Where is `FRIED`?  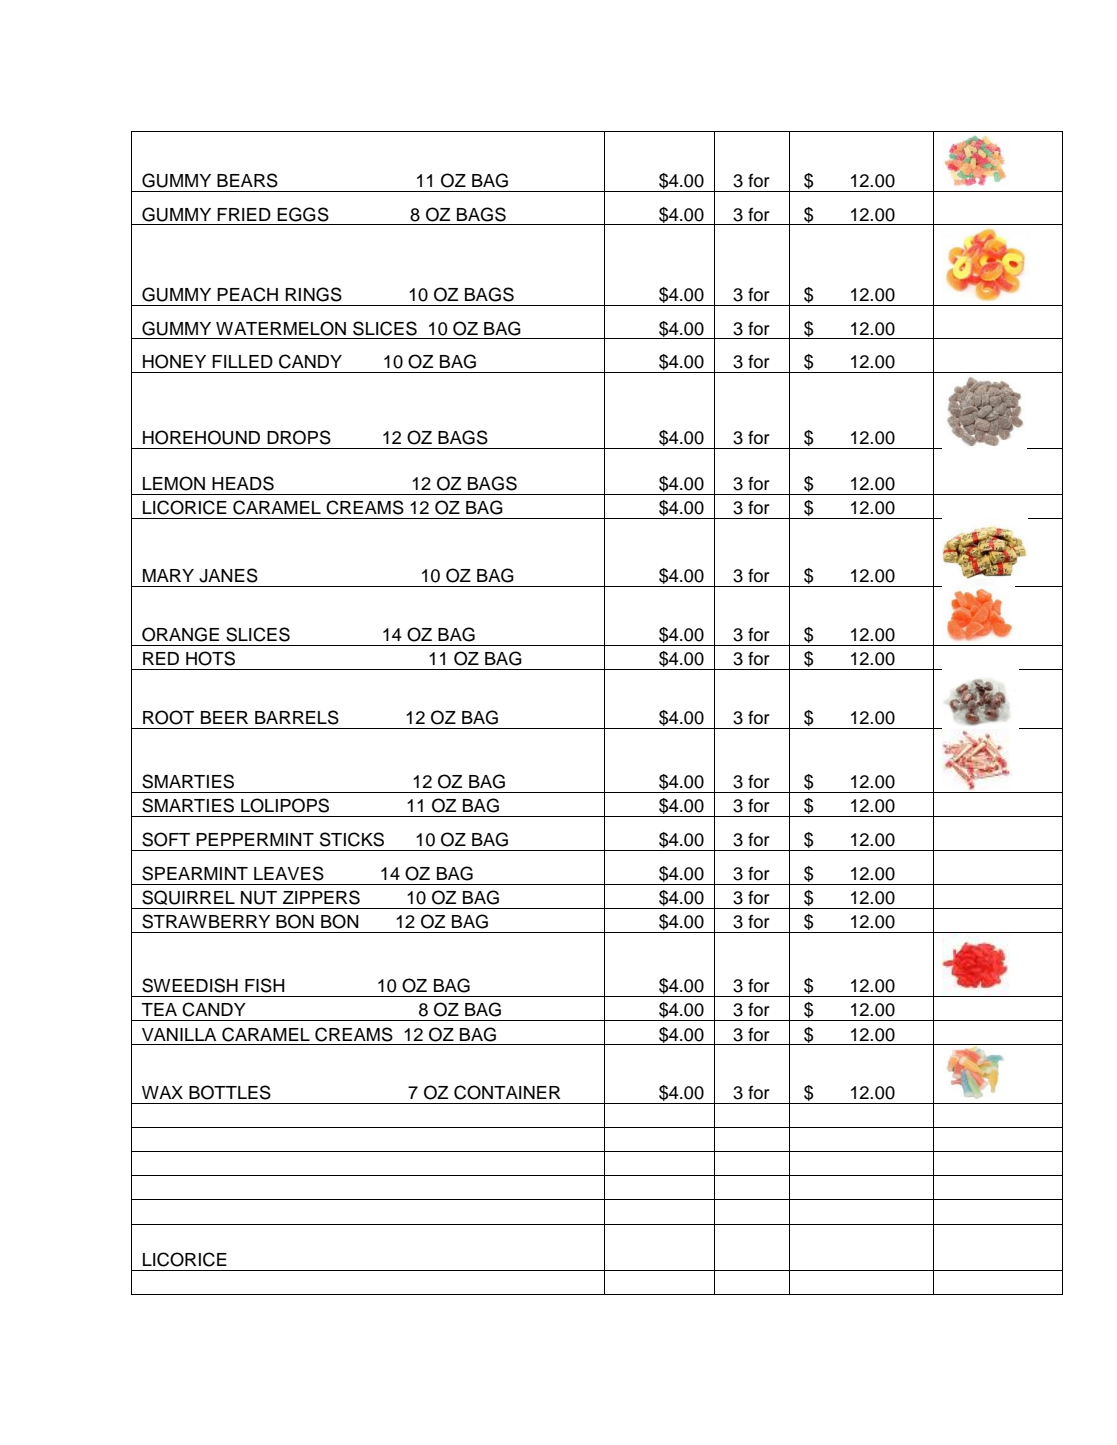
FRIED is located at coordinates (244, 214).
